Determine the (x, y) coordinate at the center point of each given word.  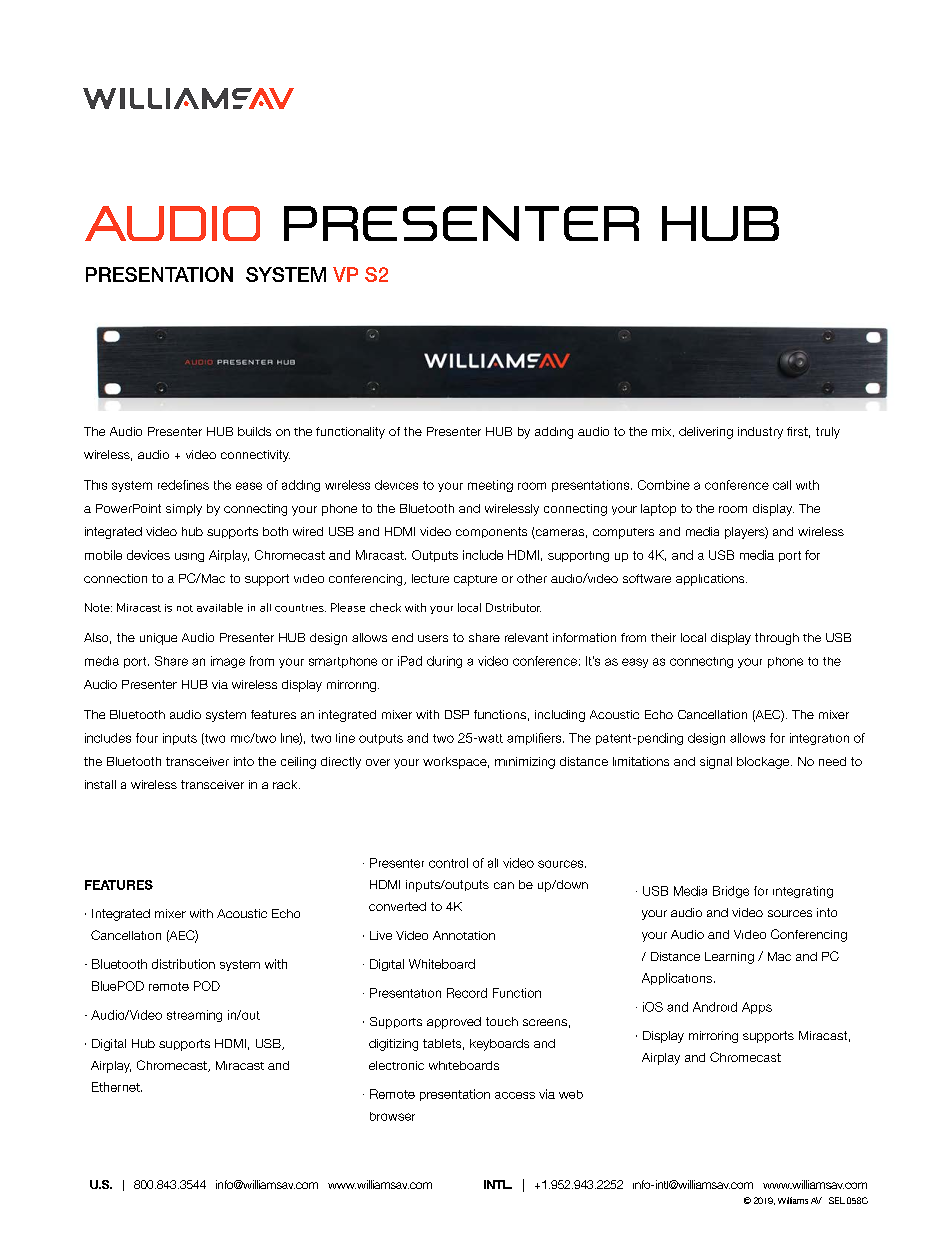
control (448, 863)
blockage (764, 763)
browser (392, 1116)
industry (760, 433)
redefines (183, 485)
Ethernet (117, 1087)
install (100, 784)
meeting (490, 486)
